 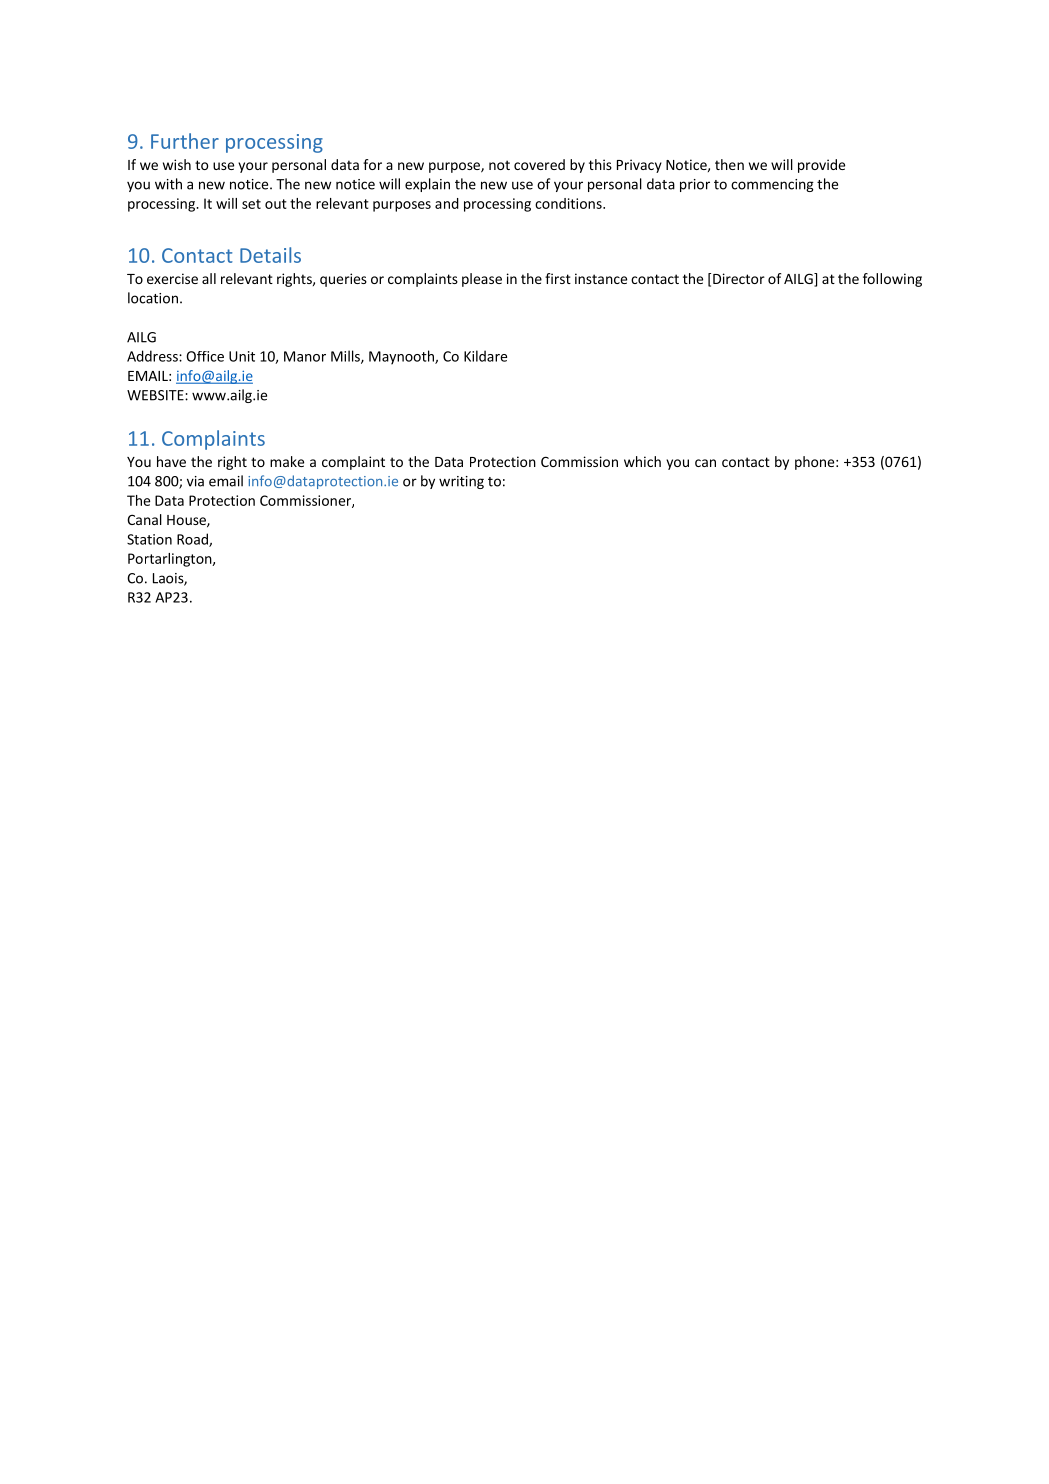 What do you see at coordinates (185, 141) in the image?
I see `Further` at bounding box center [185, 141].
